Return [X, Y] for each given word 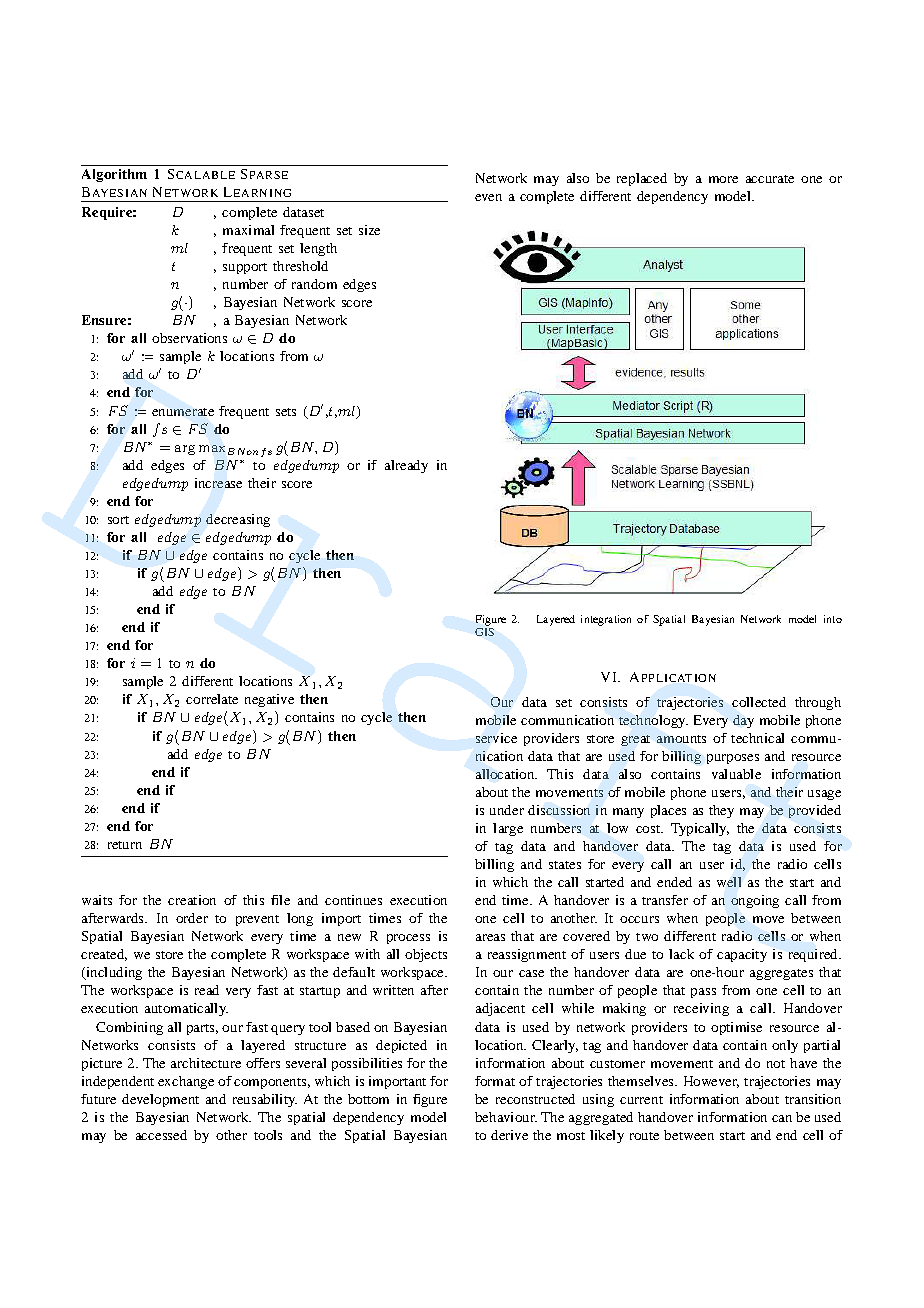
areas [490, 937]
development [160, 1100]
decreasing [238, 520]
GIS [484, 632]
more [723, 179]
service [496, 738]
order [192, 918]
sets [286, 412]
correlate [212, 699]
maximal [248, 230]
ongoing [755, 901]
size [369, 230]
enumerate [183, 412]
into [833, 619]
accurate [770, 179]
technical [757, 738]
